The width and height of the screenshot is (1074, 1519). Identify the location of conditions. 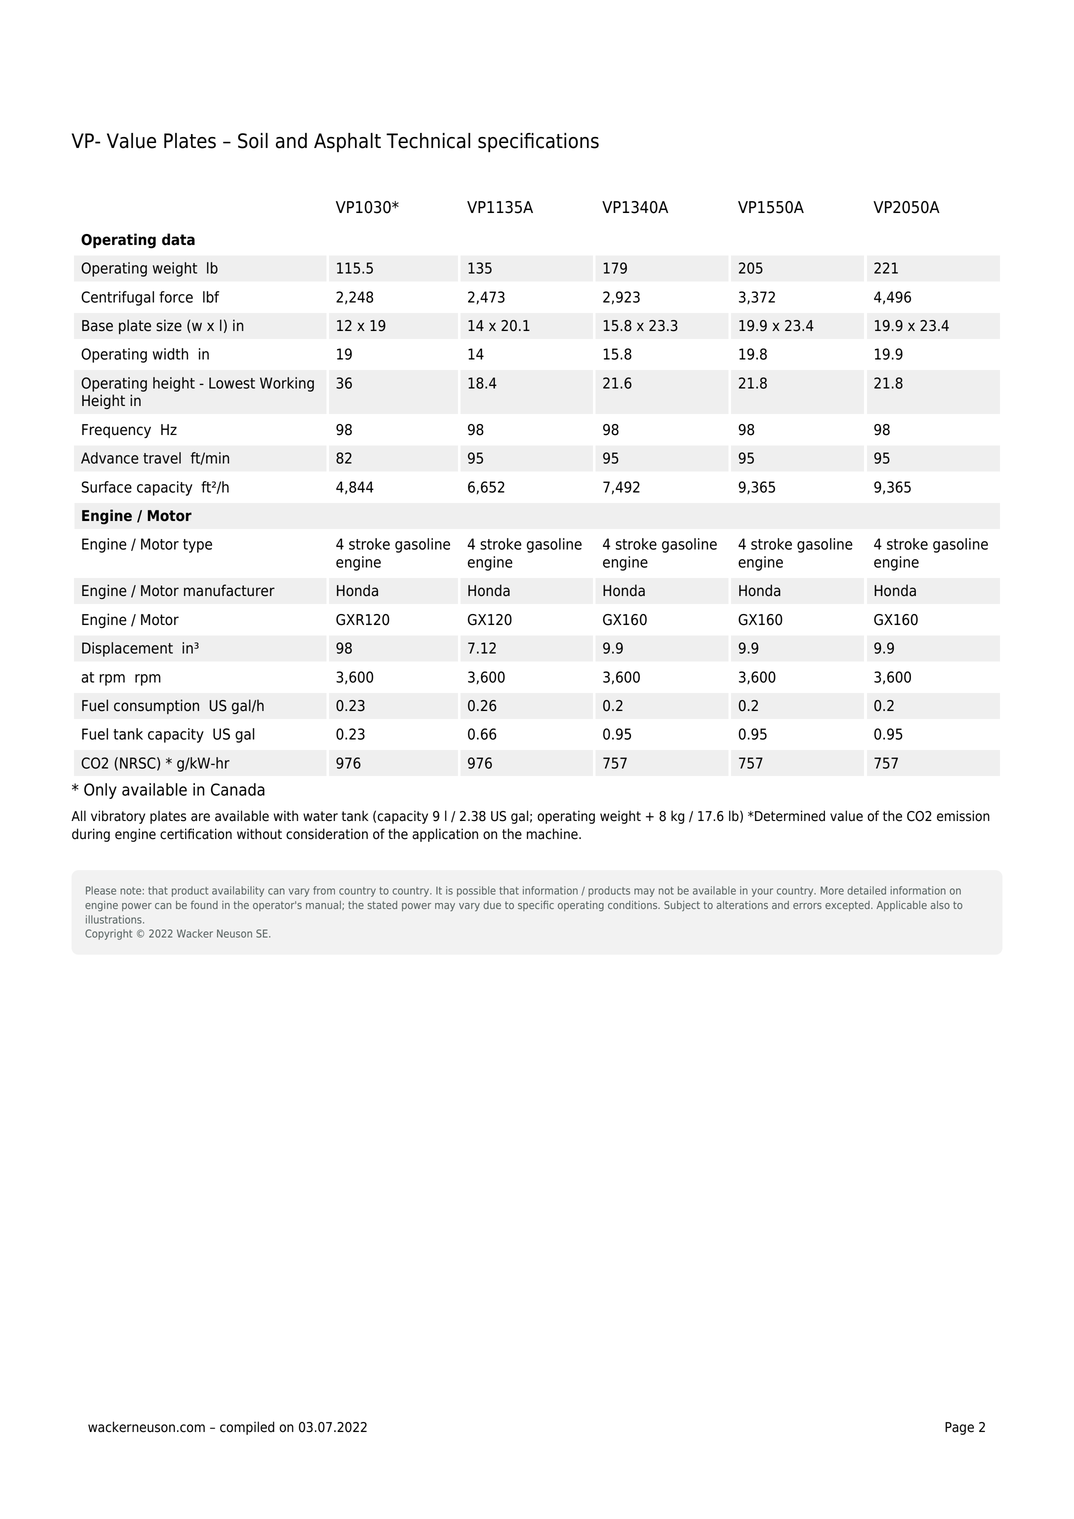
(634, 905).
